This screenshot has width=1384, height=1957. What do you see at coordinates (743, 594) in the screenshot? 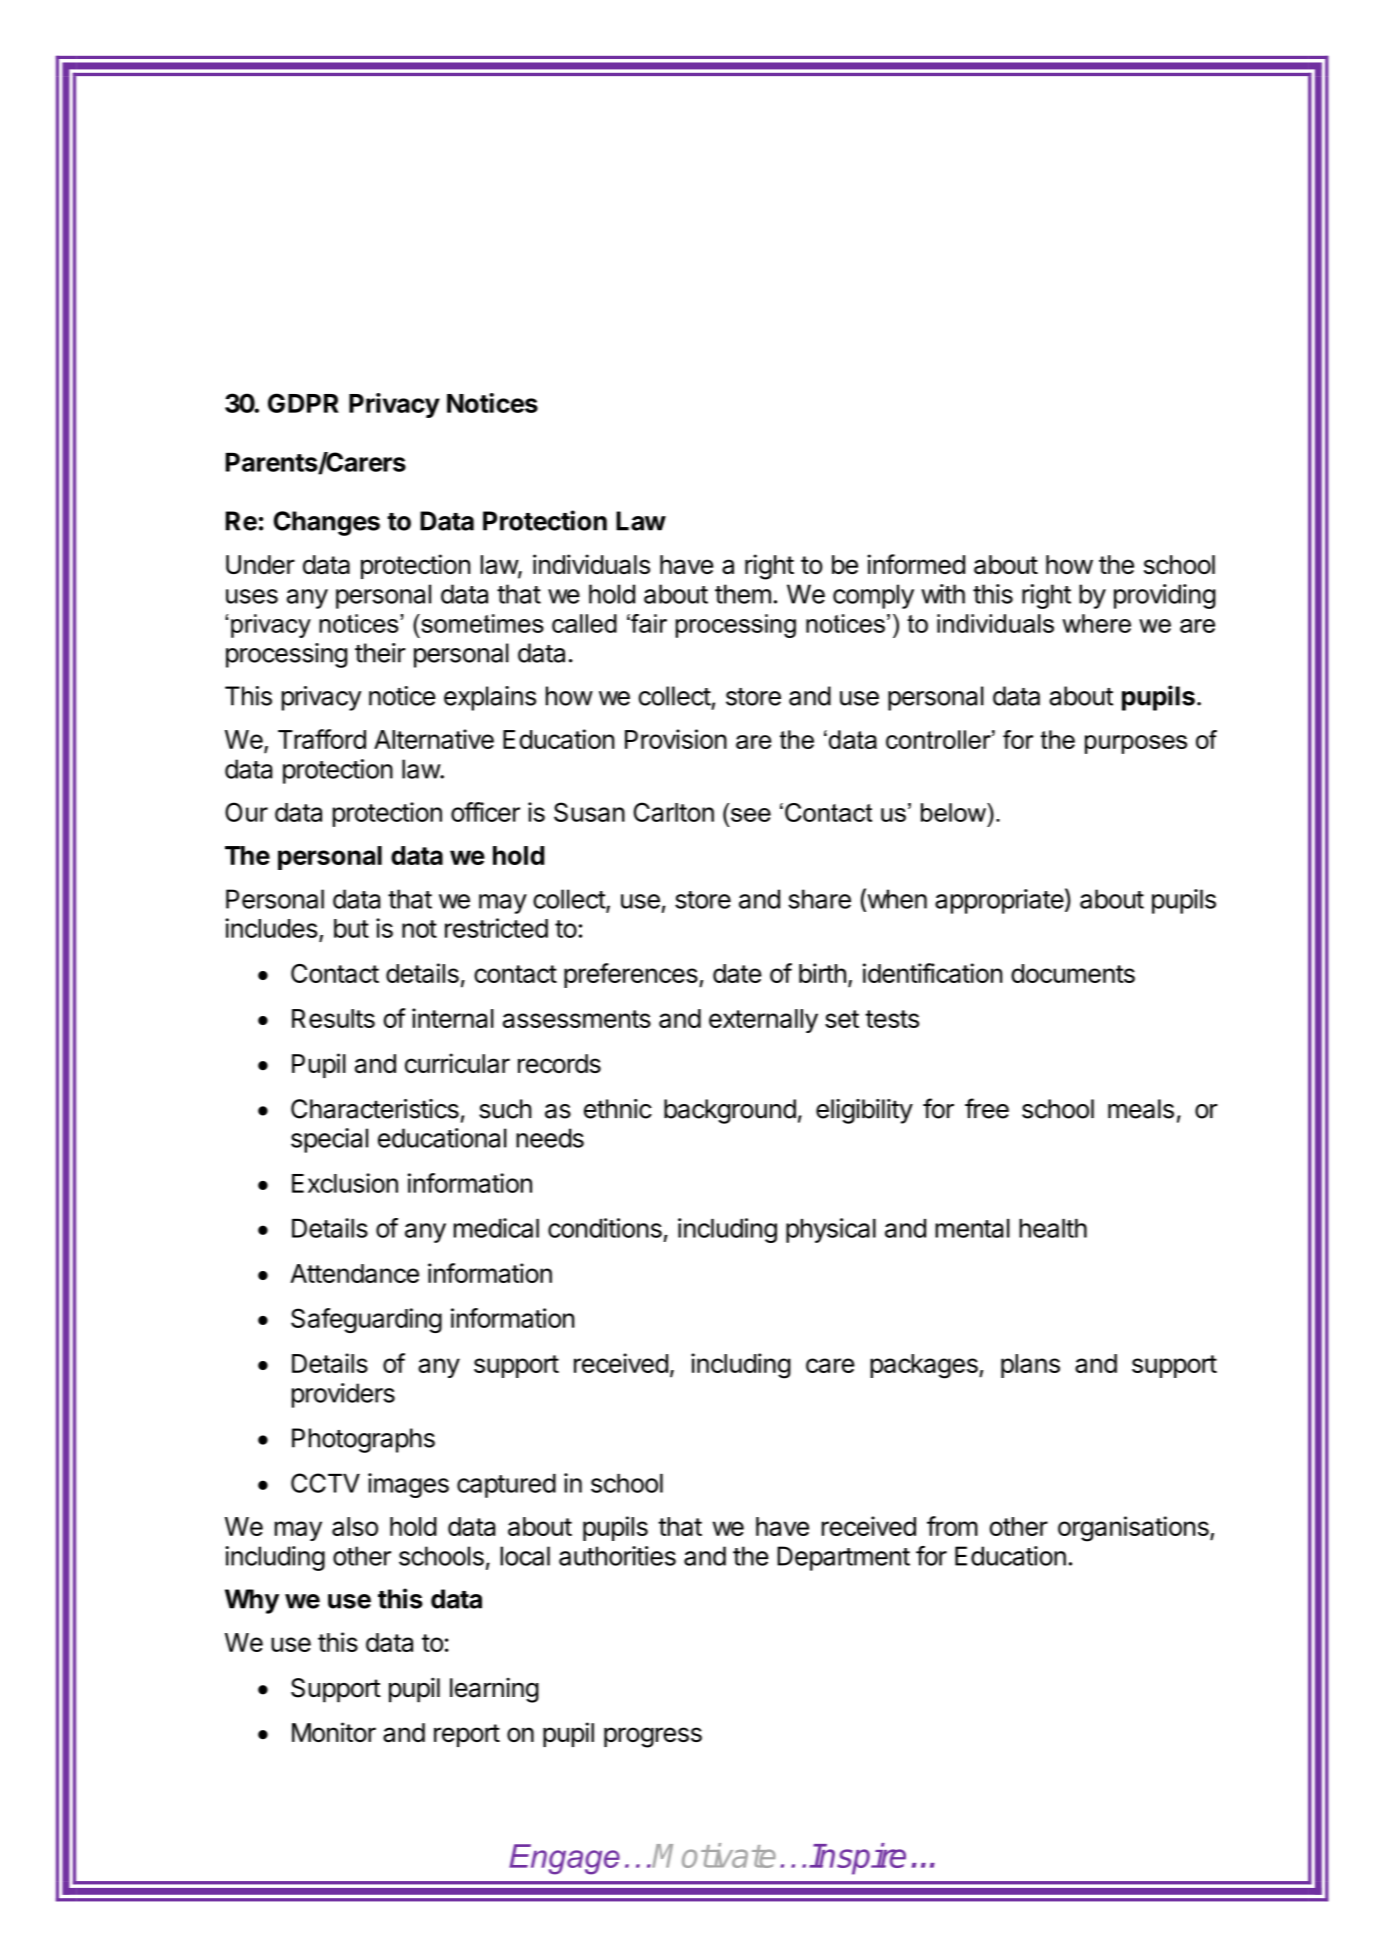
I see `them` at bounding box center [743, 594].
